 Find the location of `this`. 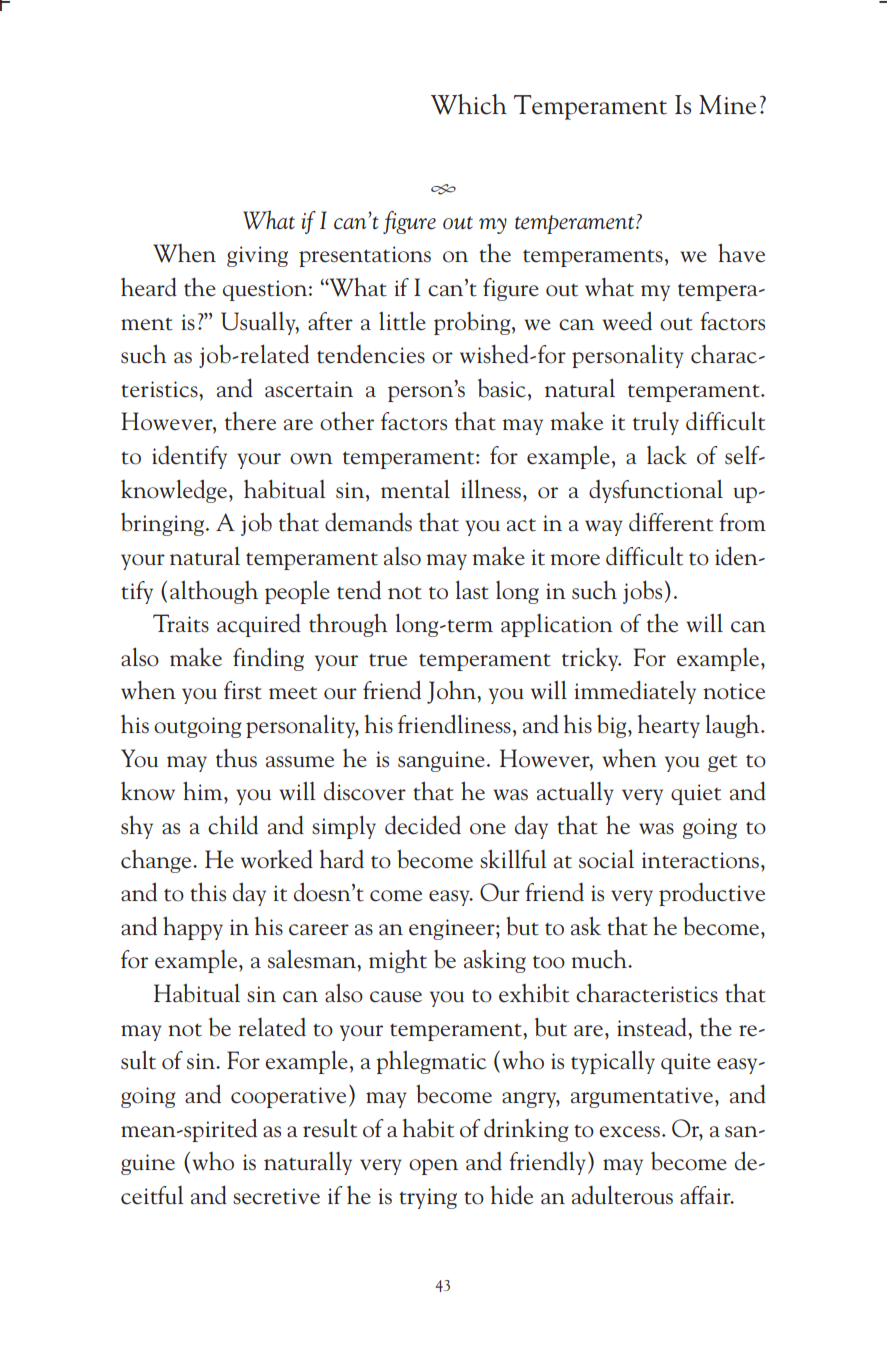

this is located at coordinates (208, 892).
